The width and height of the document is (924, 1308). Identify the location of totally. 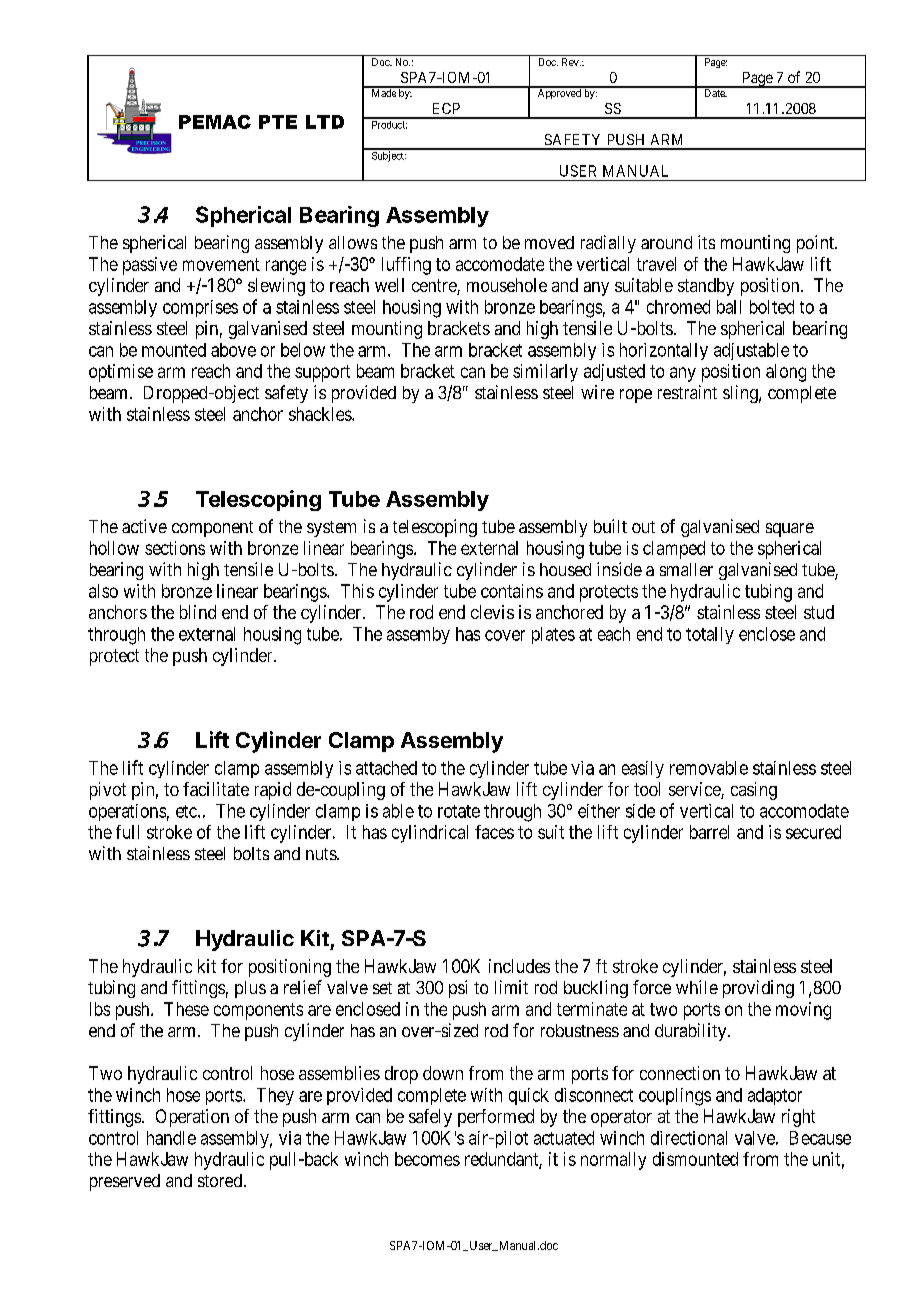
(710, 635).
